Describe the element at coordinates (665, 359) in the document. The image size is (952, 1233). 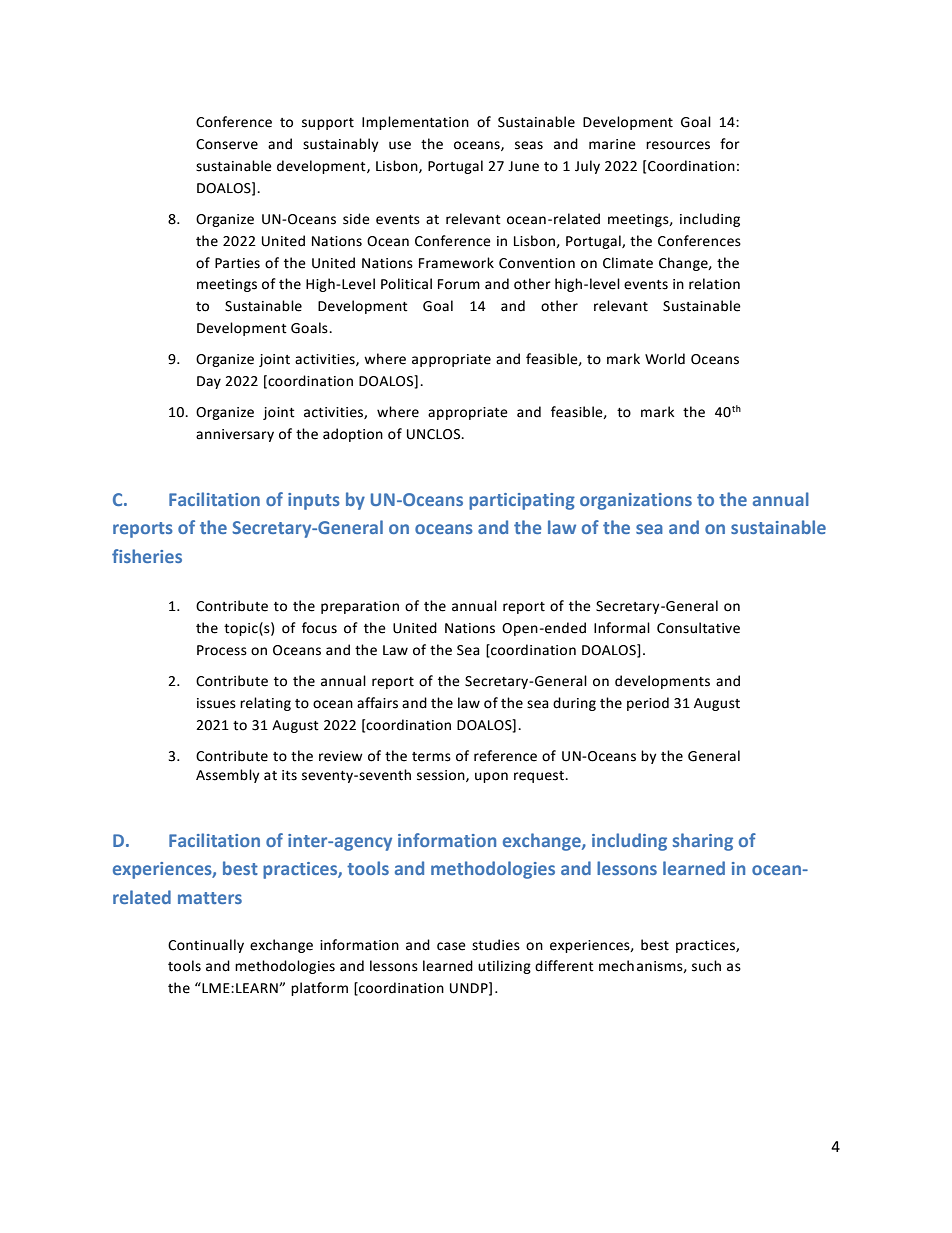
I see `World` at that location.
